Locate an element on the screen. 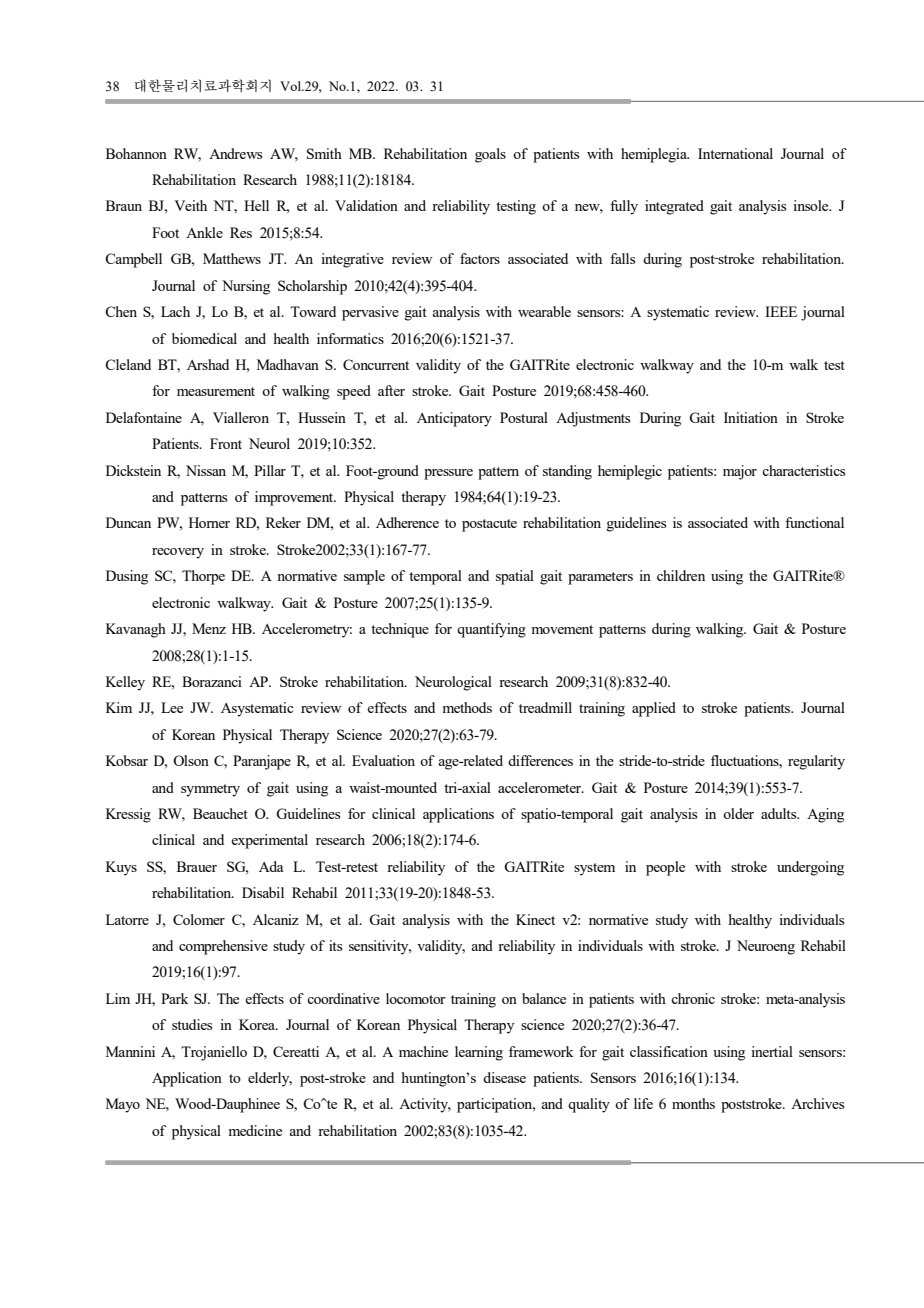 The height and width of the screenshot is (1308, 924). International is located at coordinates (735, 153).
